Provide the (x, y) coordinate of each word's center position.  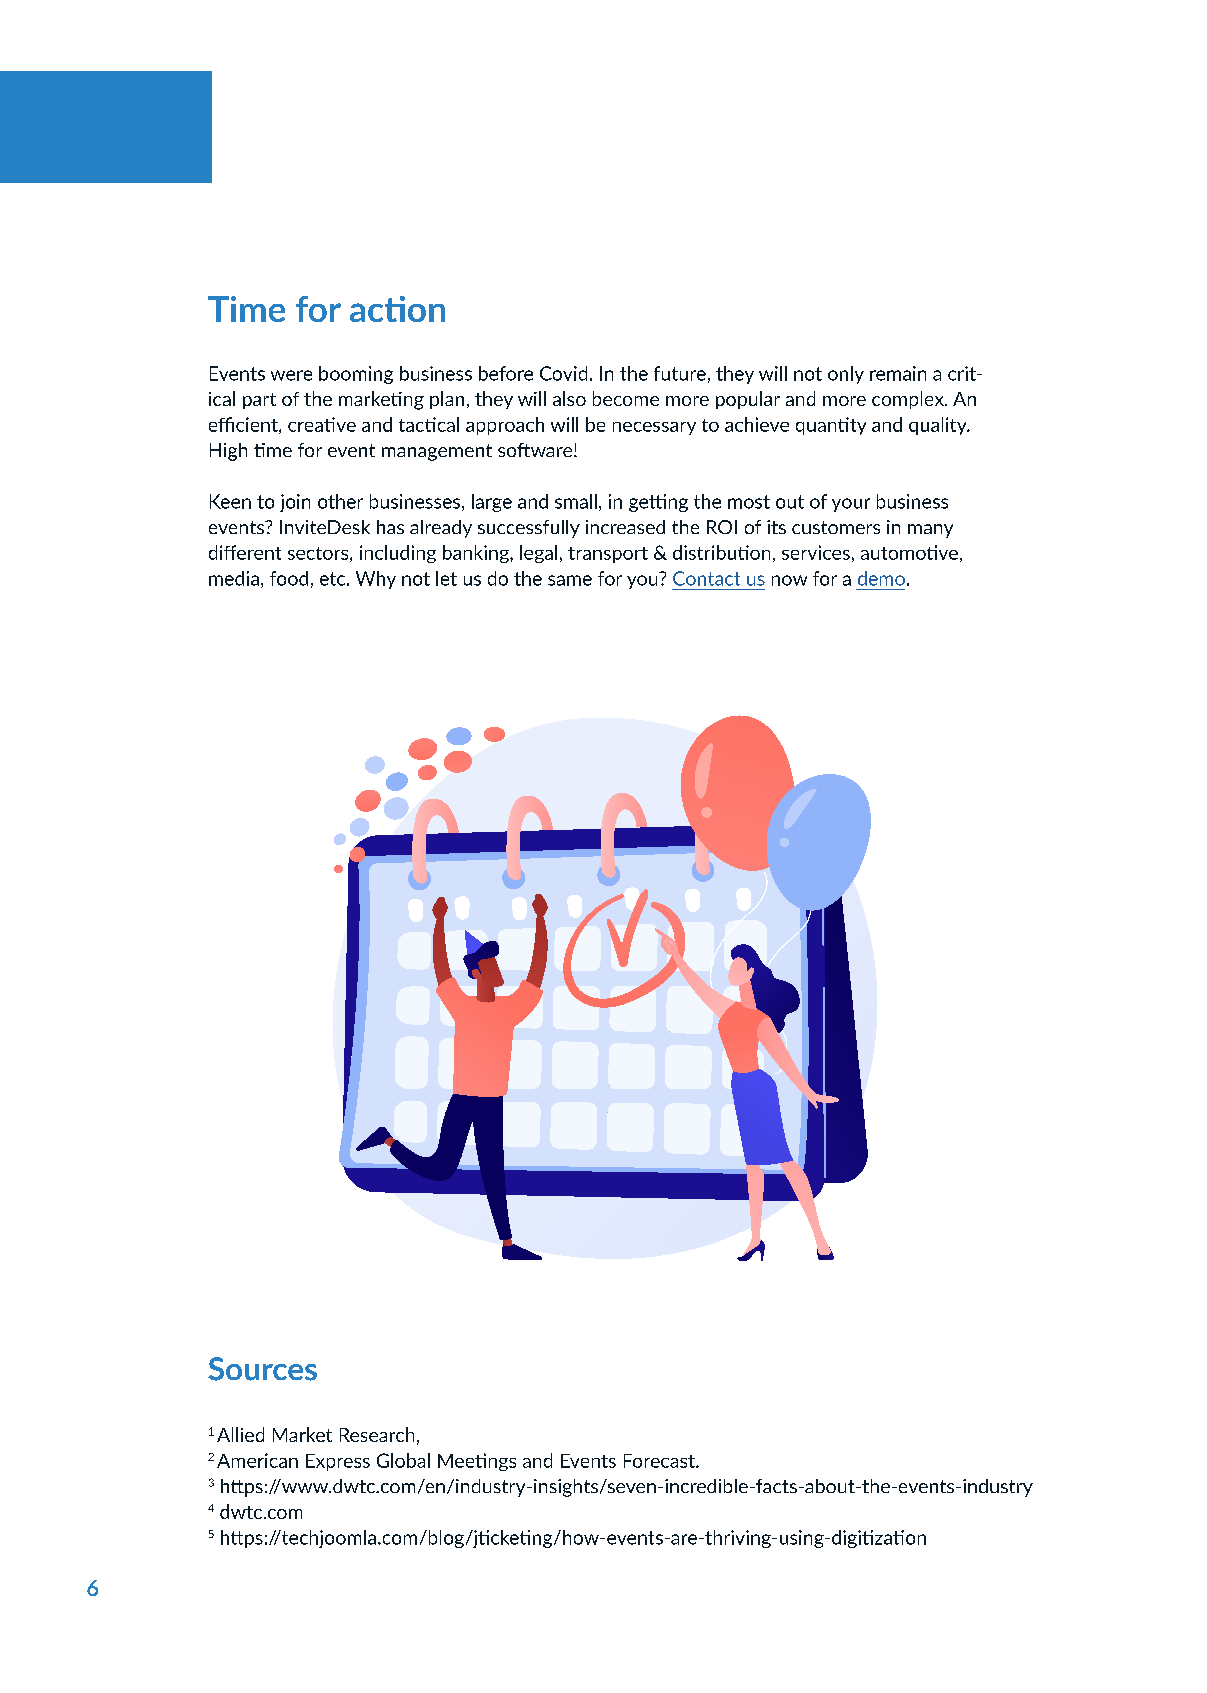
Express (338, 1462)
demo (881, 578)
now (789, 580)
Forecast (660, 1461)
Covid (563, 373)
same (570, 580)
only (846, 375)
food (289, 578)
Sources (262, 1369)
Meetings (477, 1462)
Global (403, 1460)
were (291, 375)
